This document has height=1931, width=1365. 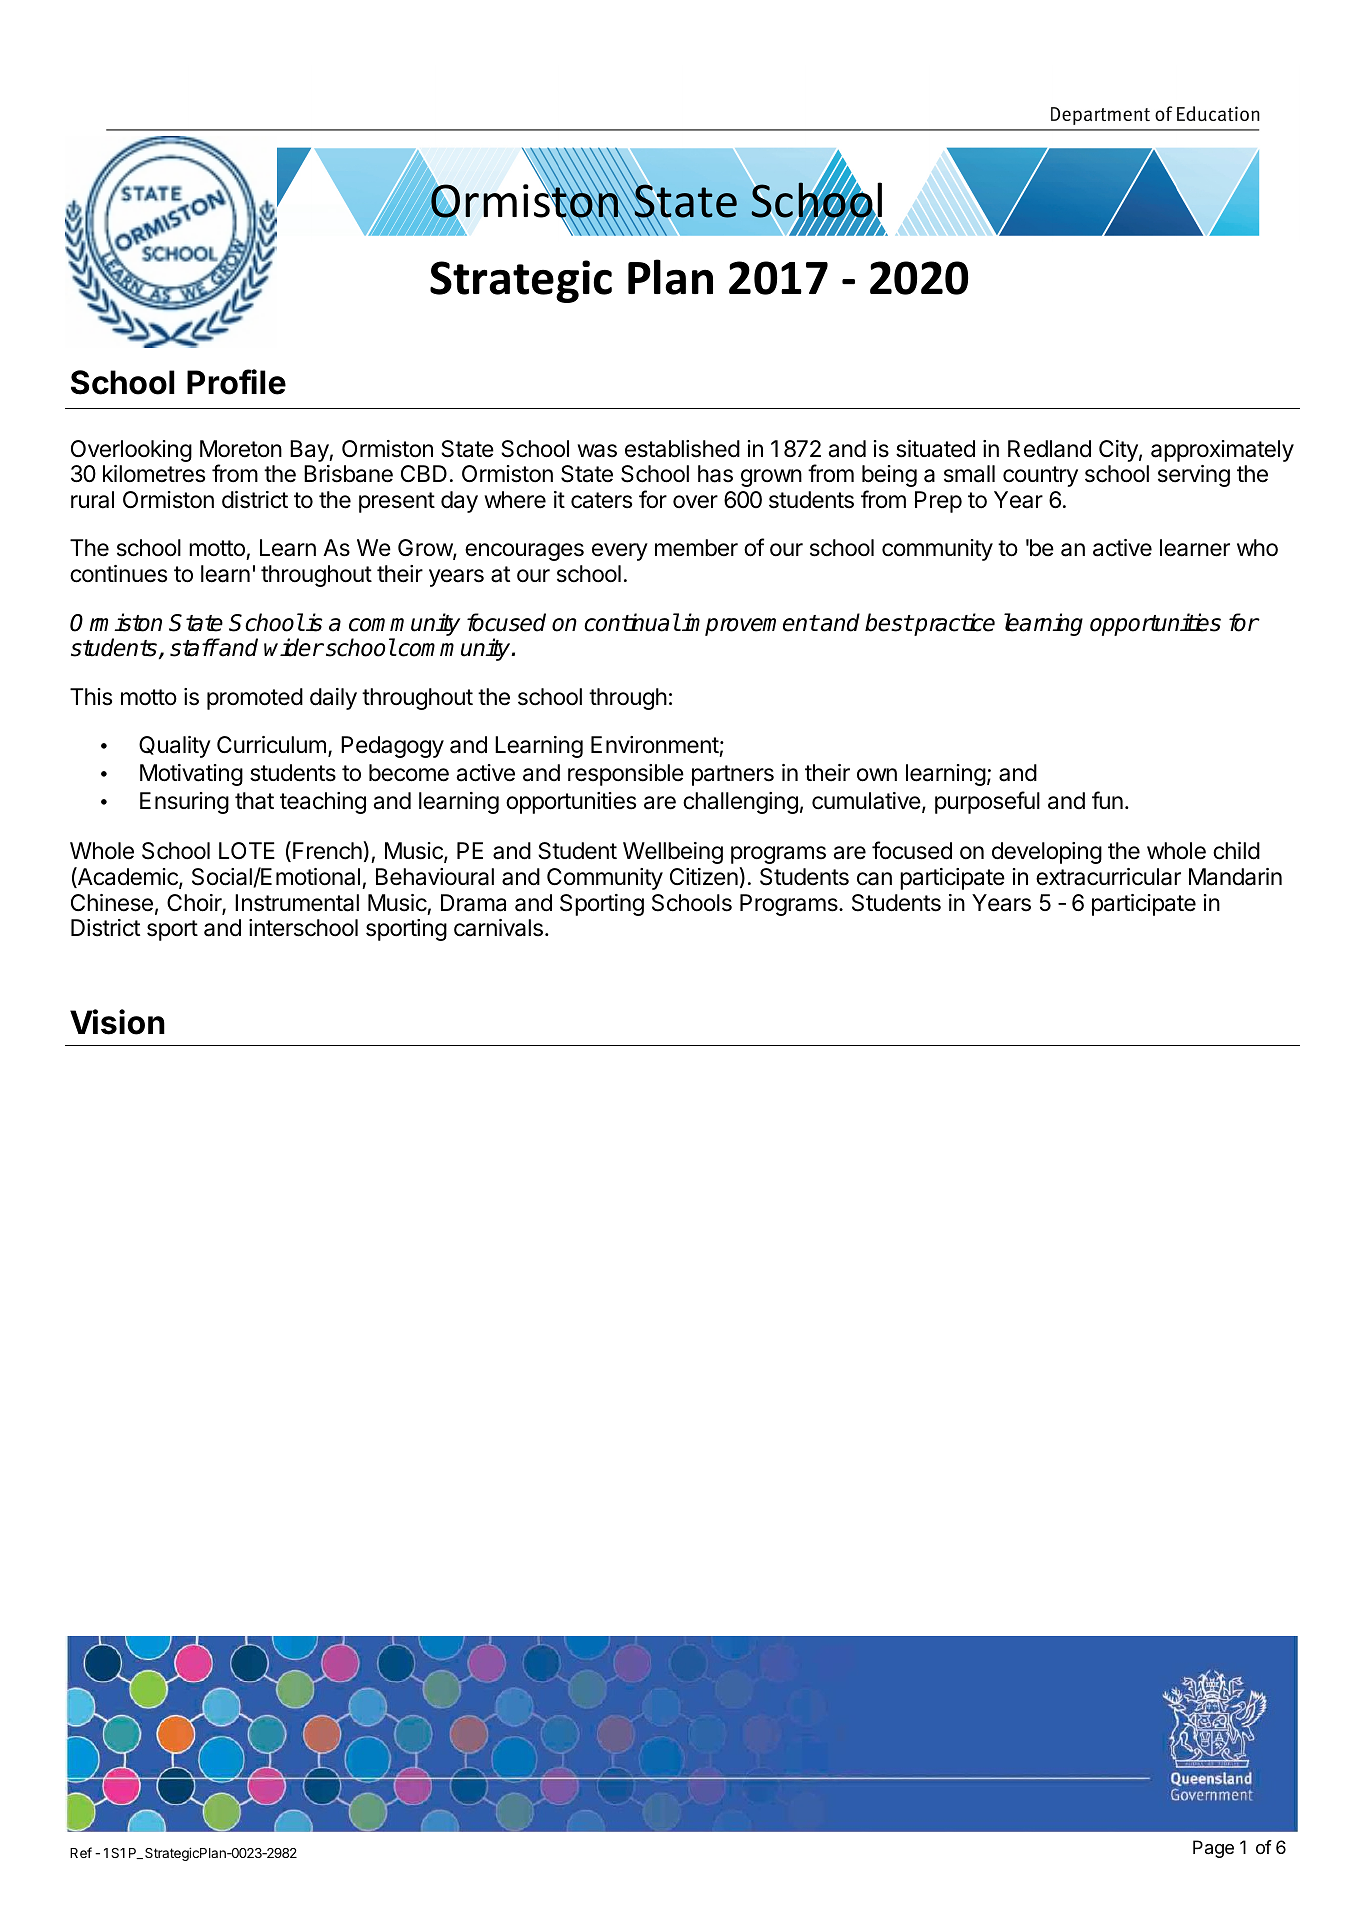 What do you see at coordinates (473, 903) in the document?
I see `Drama` at bounding box center [473, 903].
